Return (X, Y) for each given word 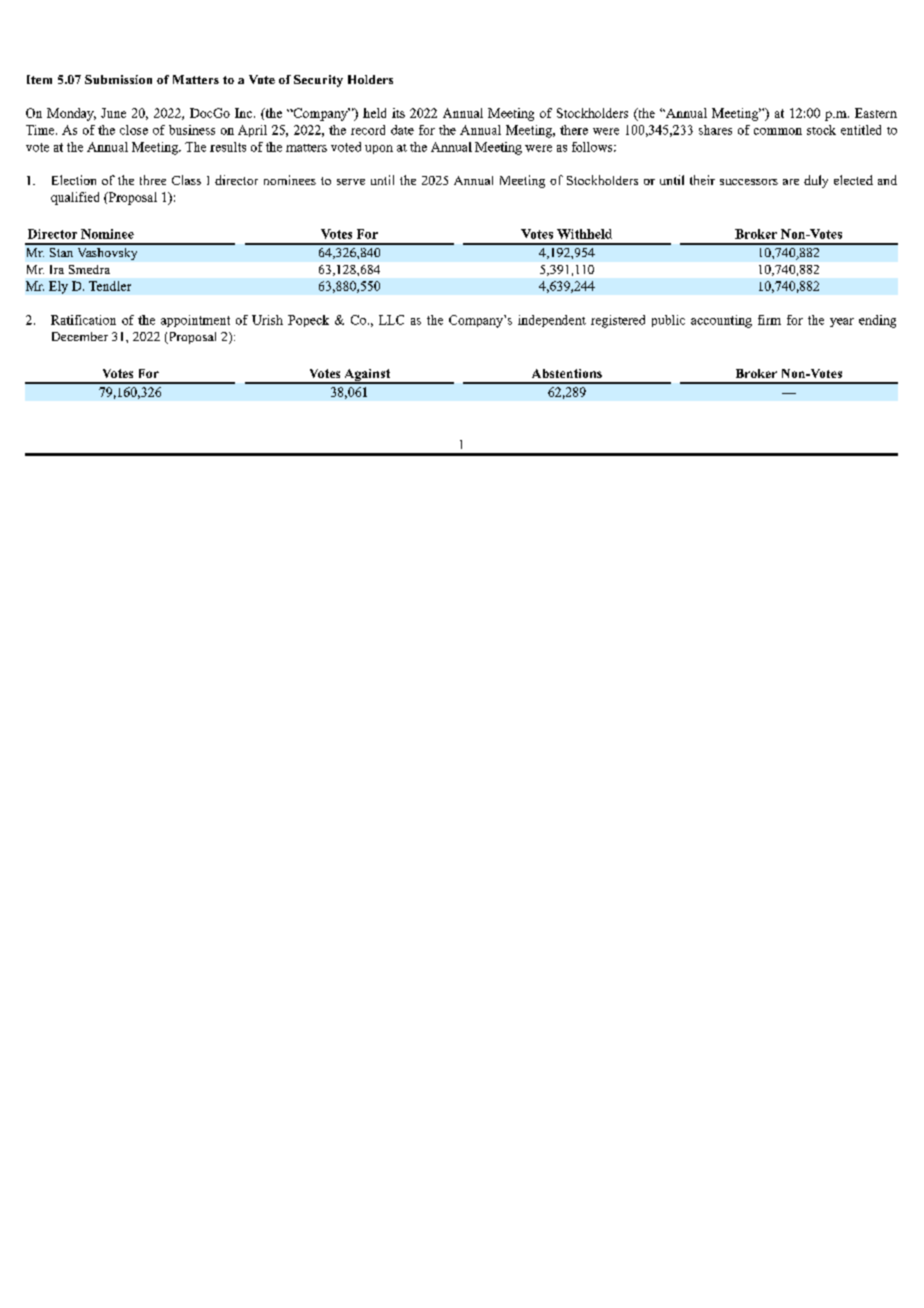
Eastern (876, 113)
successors (749, 182)
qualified (75, 198)
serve (351, 182)
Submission (118, 79)
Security (318, 81)
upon (379, 149)
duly (816, 181)
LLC (391, 320)
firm (769, 320)
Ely (58, 287)
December (80, 336)
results (228, 147)
